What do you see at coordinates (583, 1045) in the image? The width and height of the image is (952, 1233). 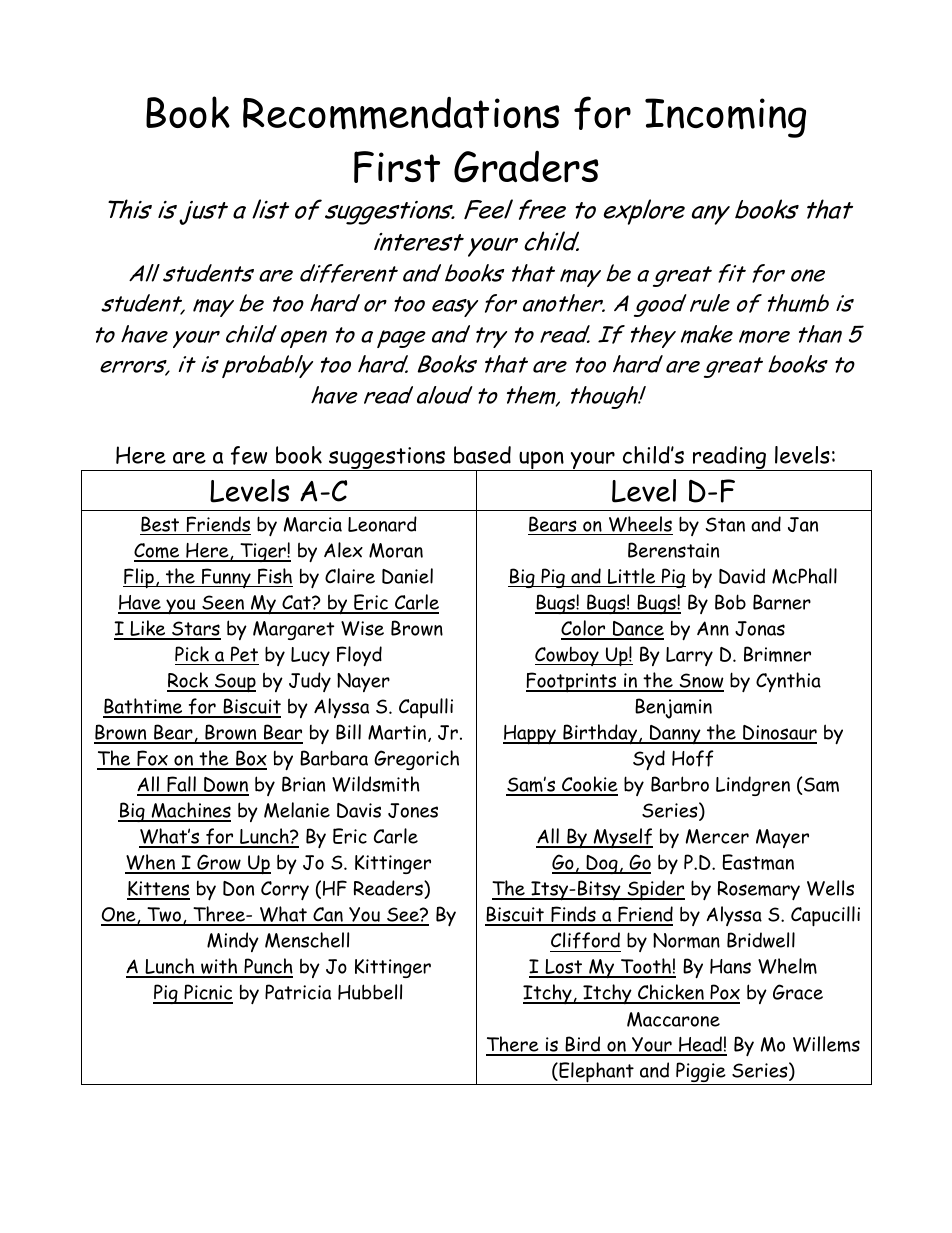 I see `Bird` at bounding box center [583, 1045].
